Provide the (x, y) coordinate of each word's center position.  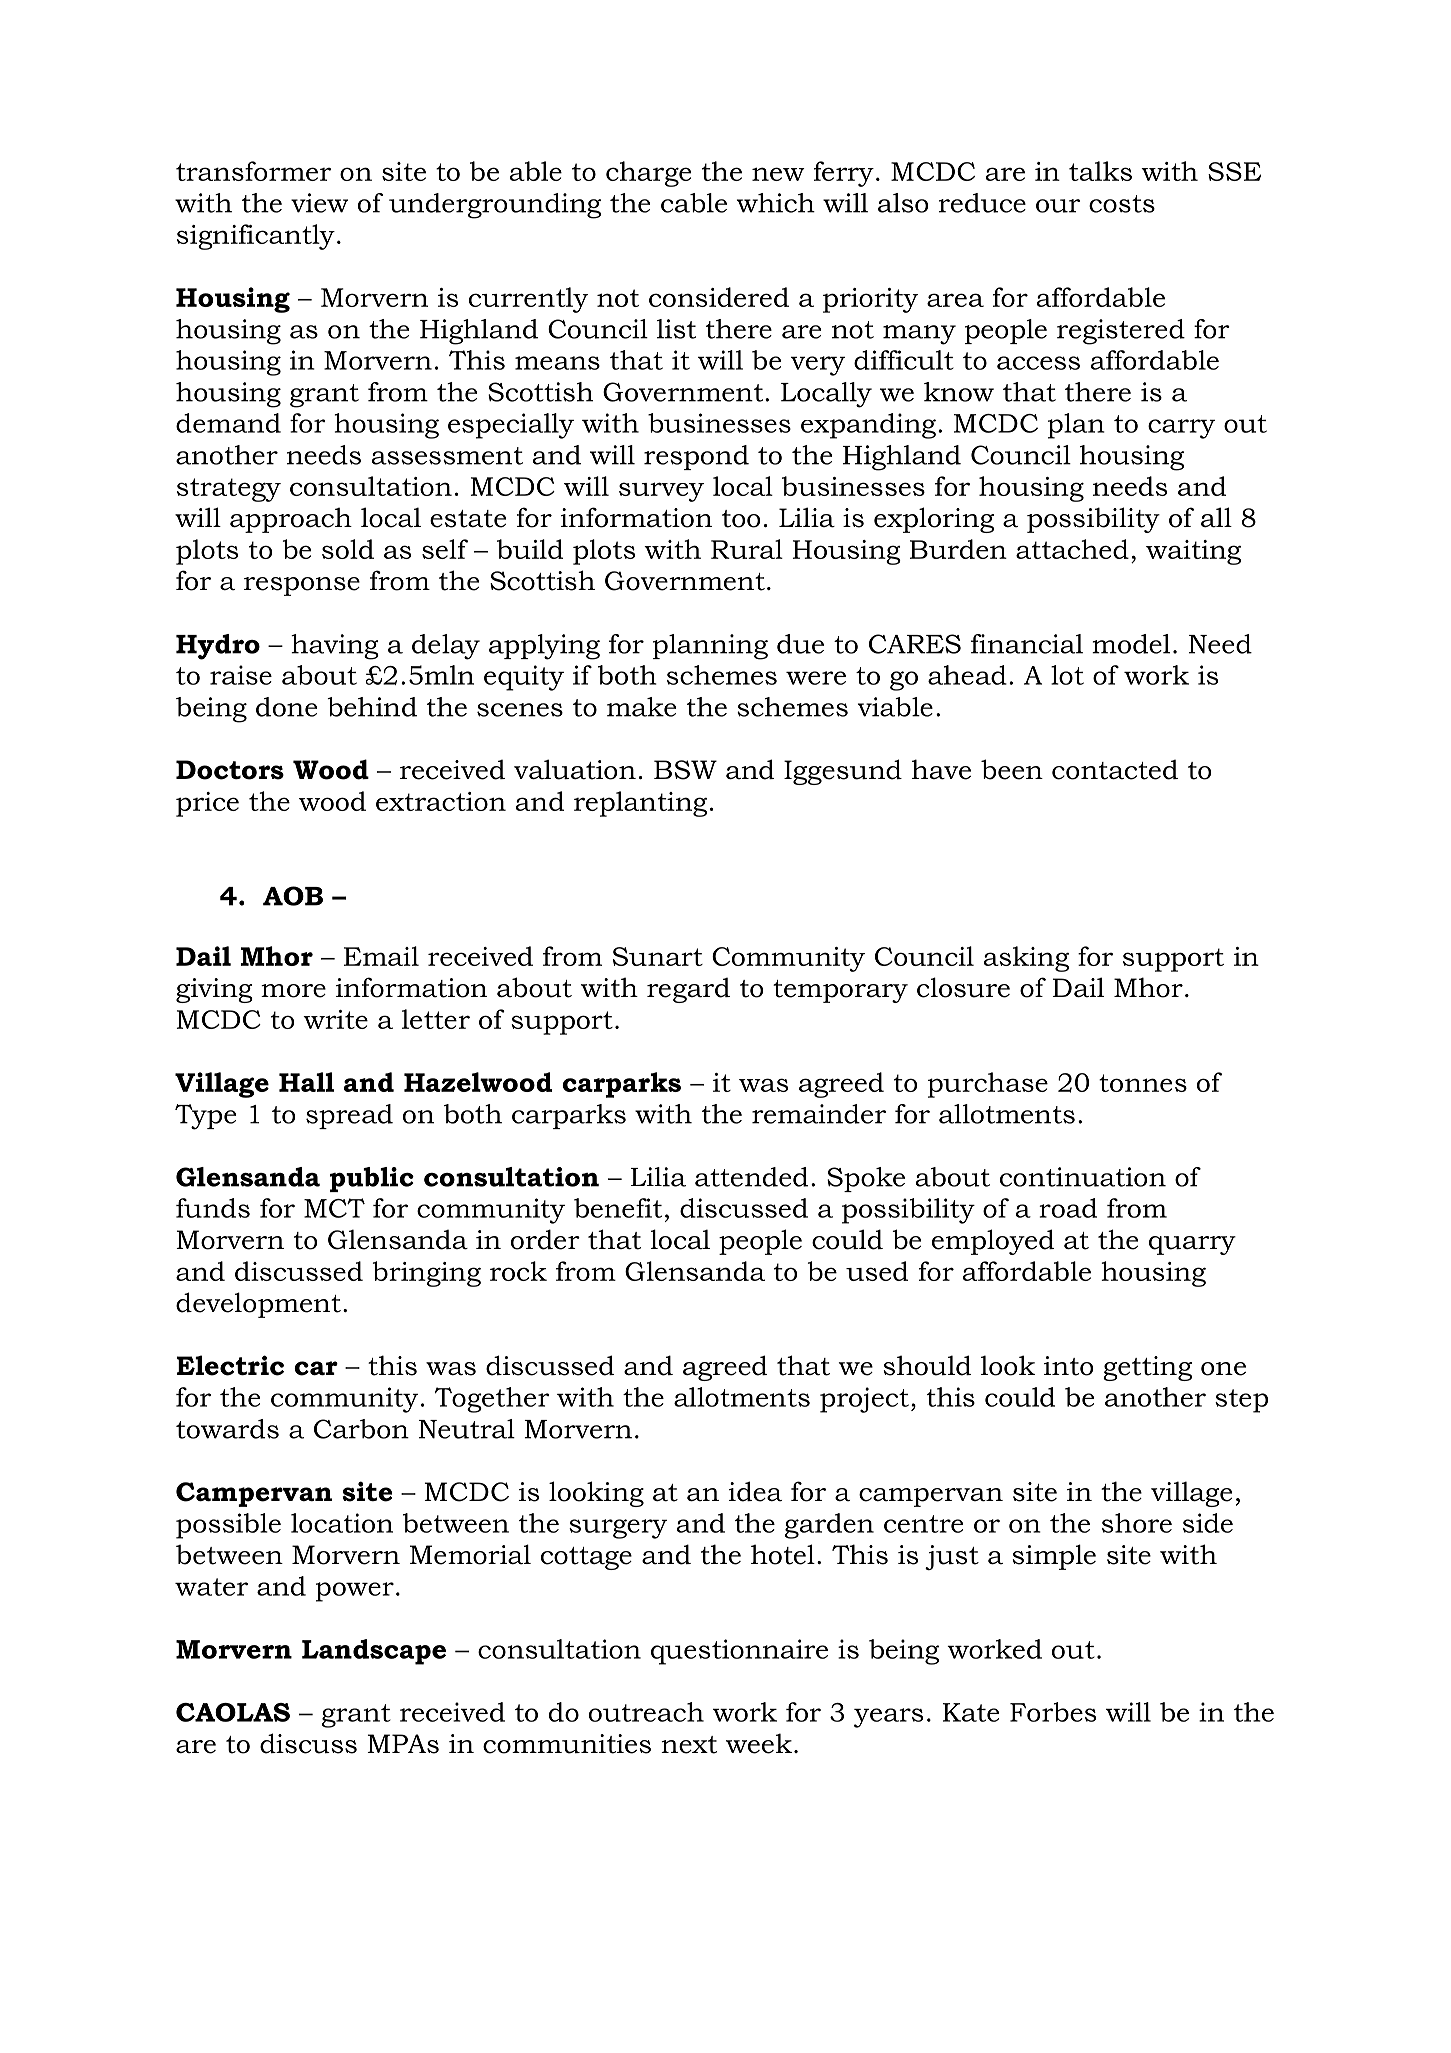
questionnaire (739, 1652)
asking (1026, 959)
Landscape (374, 1652)
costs (1122, 204)
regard (688, 990)
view (319, 203)
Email (381, 956)
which (776, 203)
